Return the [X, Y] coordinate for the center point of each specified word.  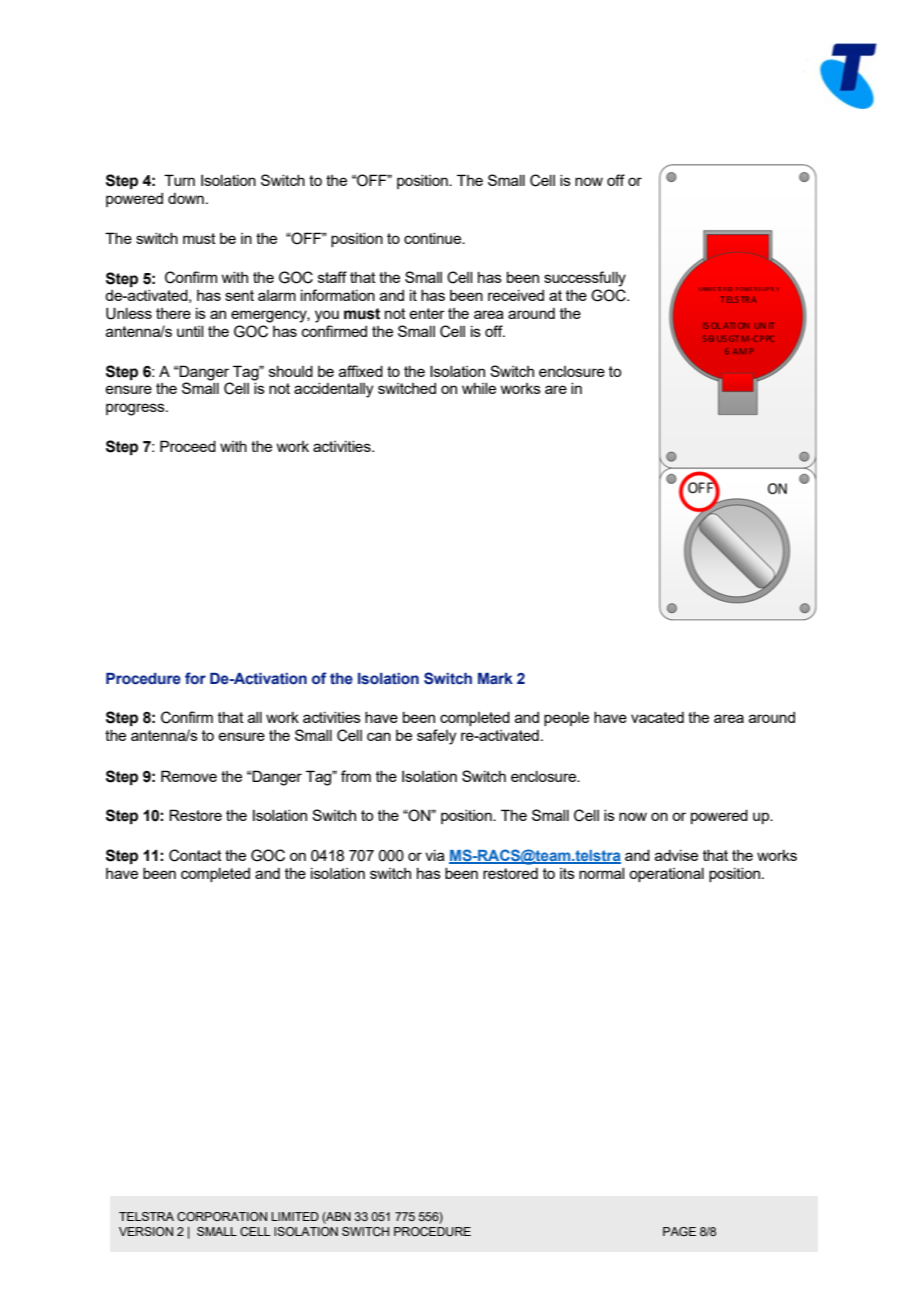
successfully [585, 279]
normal [601, 873]
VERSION [146, 1231]
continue [434, 238]
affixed [361, 371]
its [567, 873]
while [479, 388]
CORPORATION [222, 1216]
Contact [195, 855]
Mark [495, 678]
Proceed [188, 446]
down [186, 198]
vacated [657, 717]
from [356, 776]
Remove [189, 776]
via [435, 855]
